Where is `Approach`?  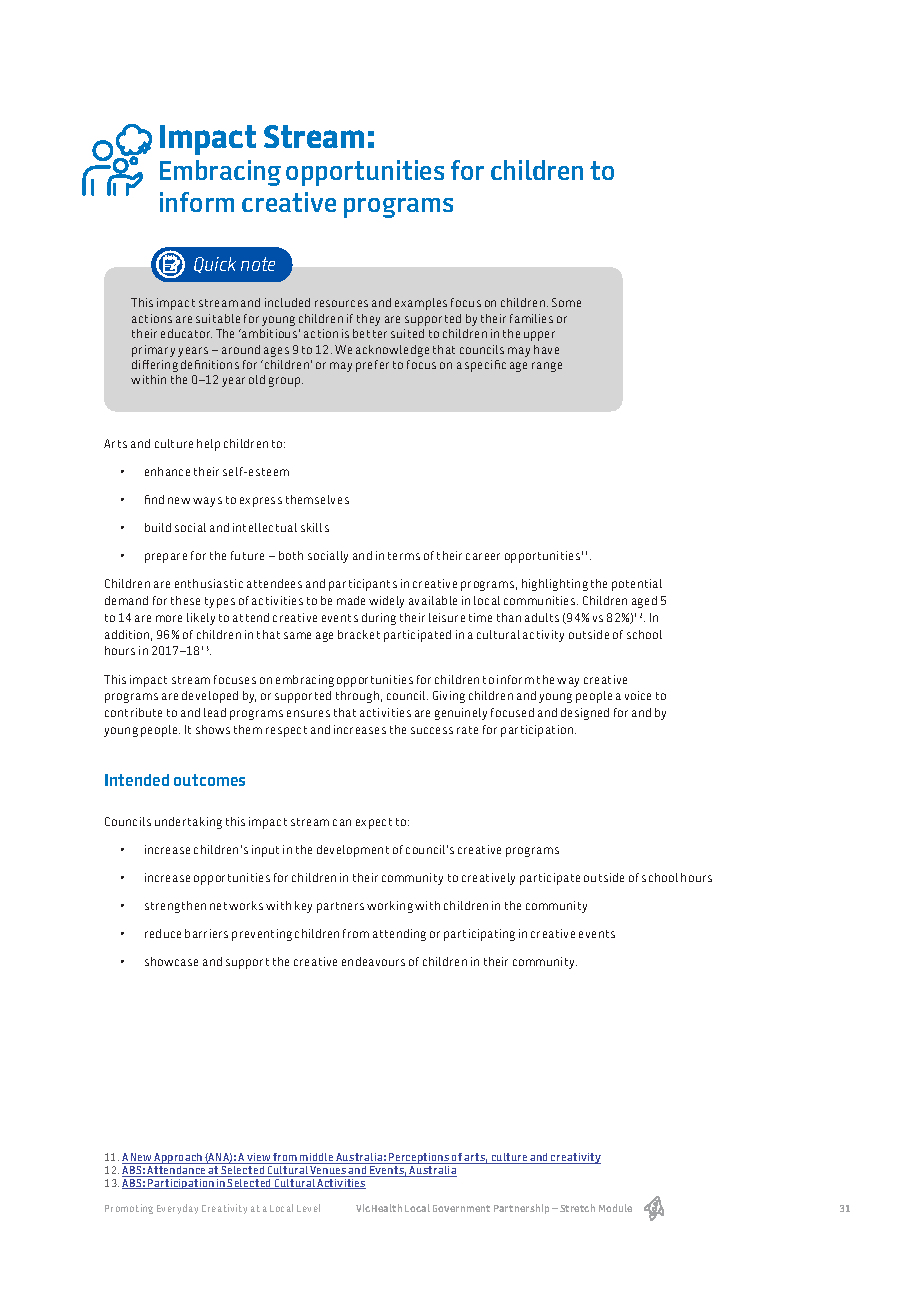
Approach is located at coordinates (178, 1160).
